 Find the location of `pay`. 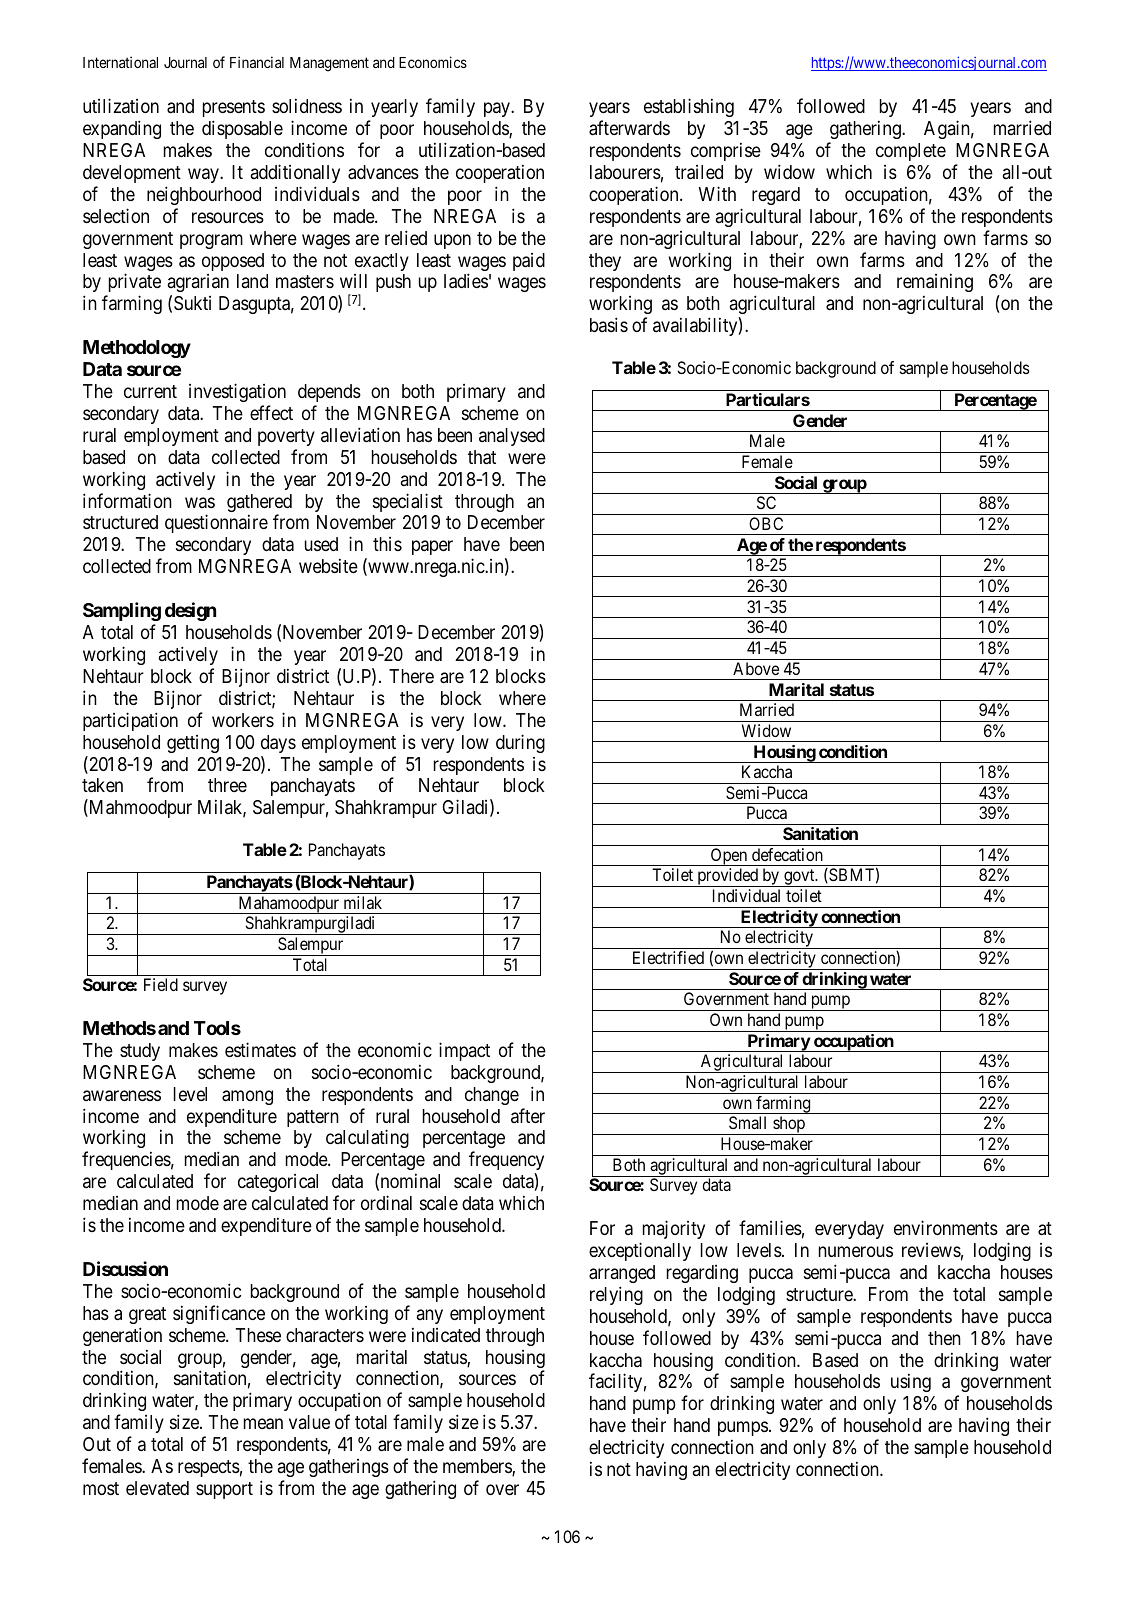

pay is located at coordinates (498, 109).
